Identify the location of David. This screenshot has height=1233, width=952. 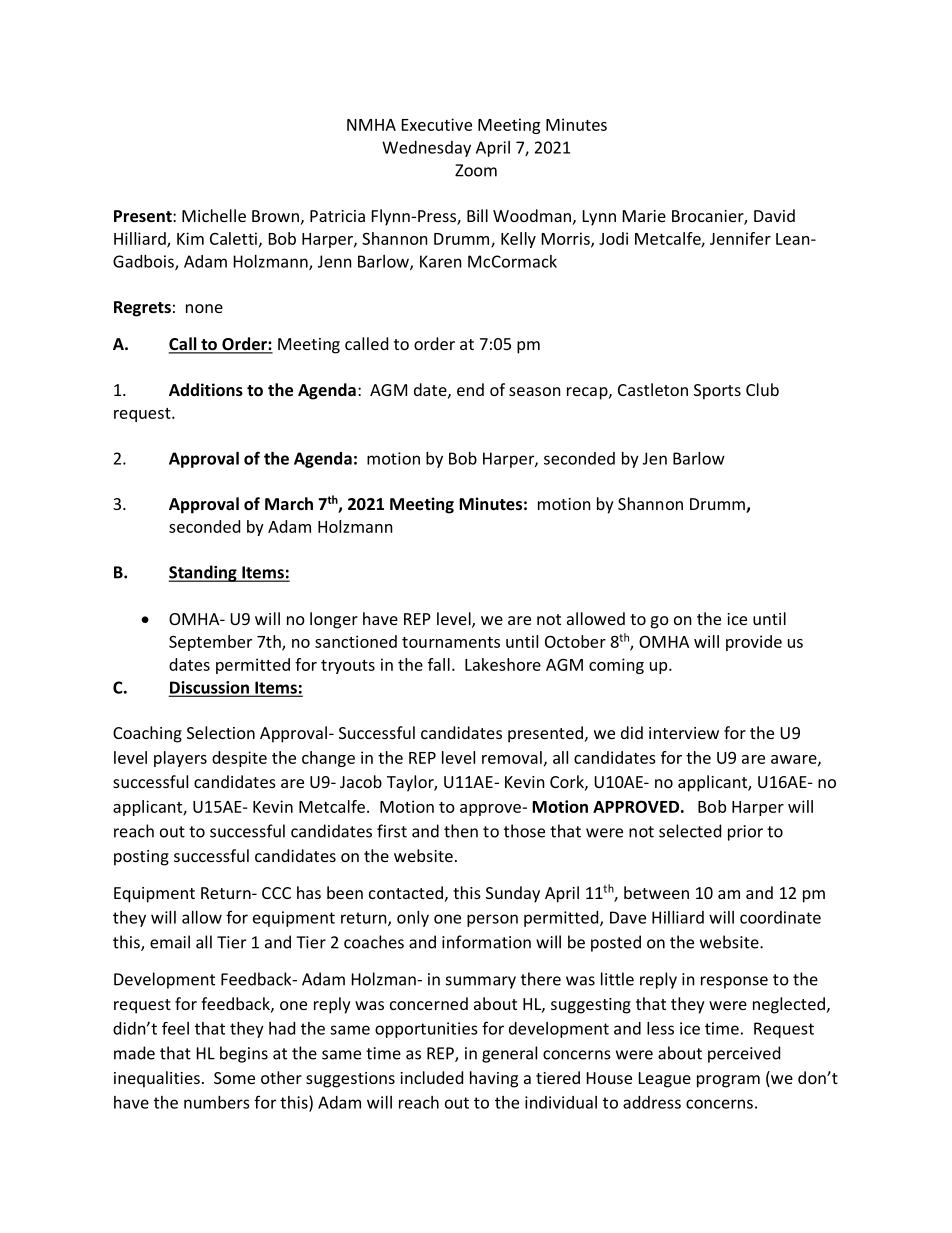
(774, 215).
